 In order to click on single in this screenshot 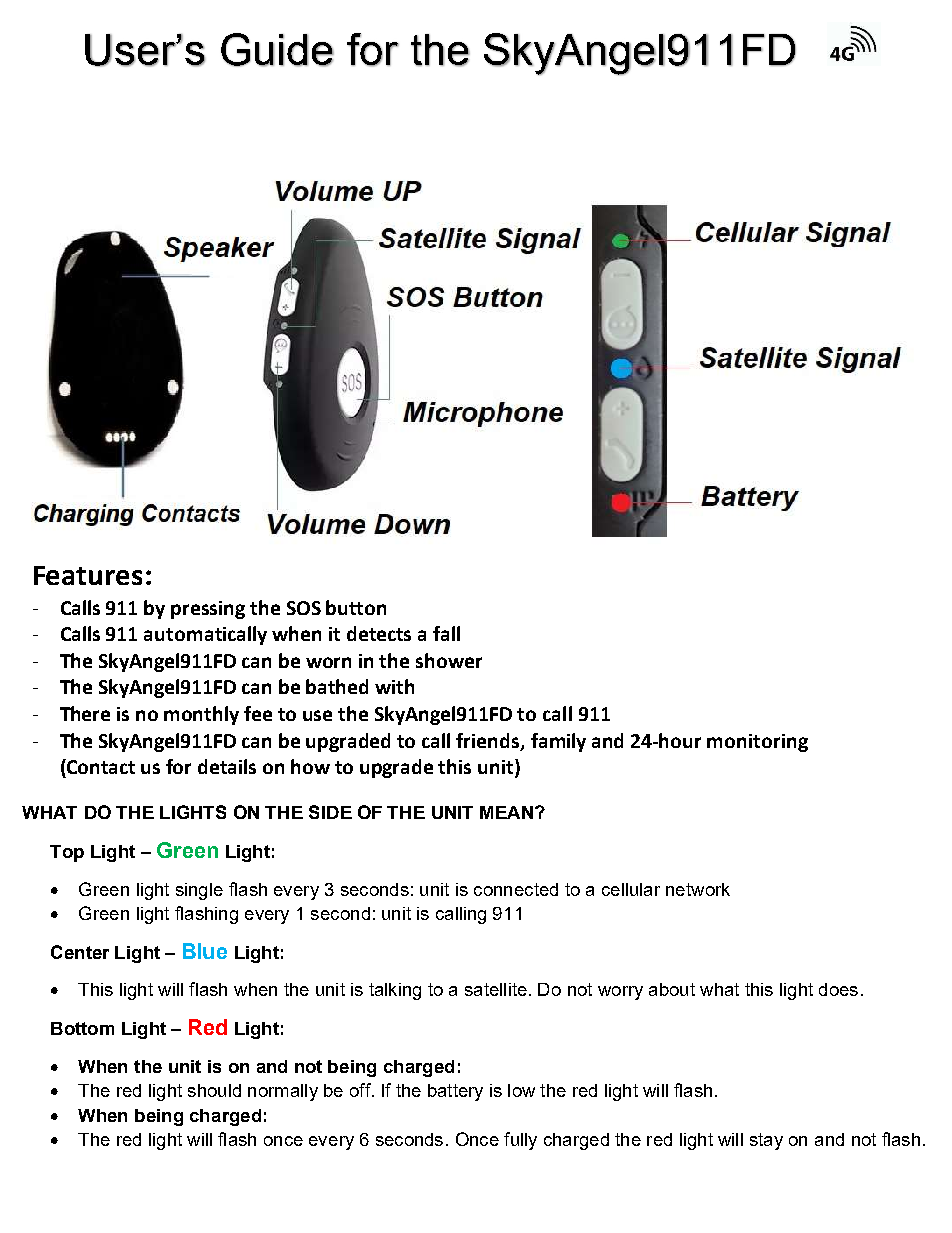, I will do `click(199, 891)`.
